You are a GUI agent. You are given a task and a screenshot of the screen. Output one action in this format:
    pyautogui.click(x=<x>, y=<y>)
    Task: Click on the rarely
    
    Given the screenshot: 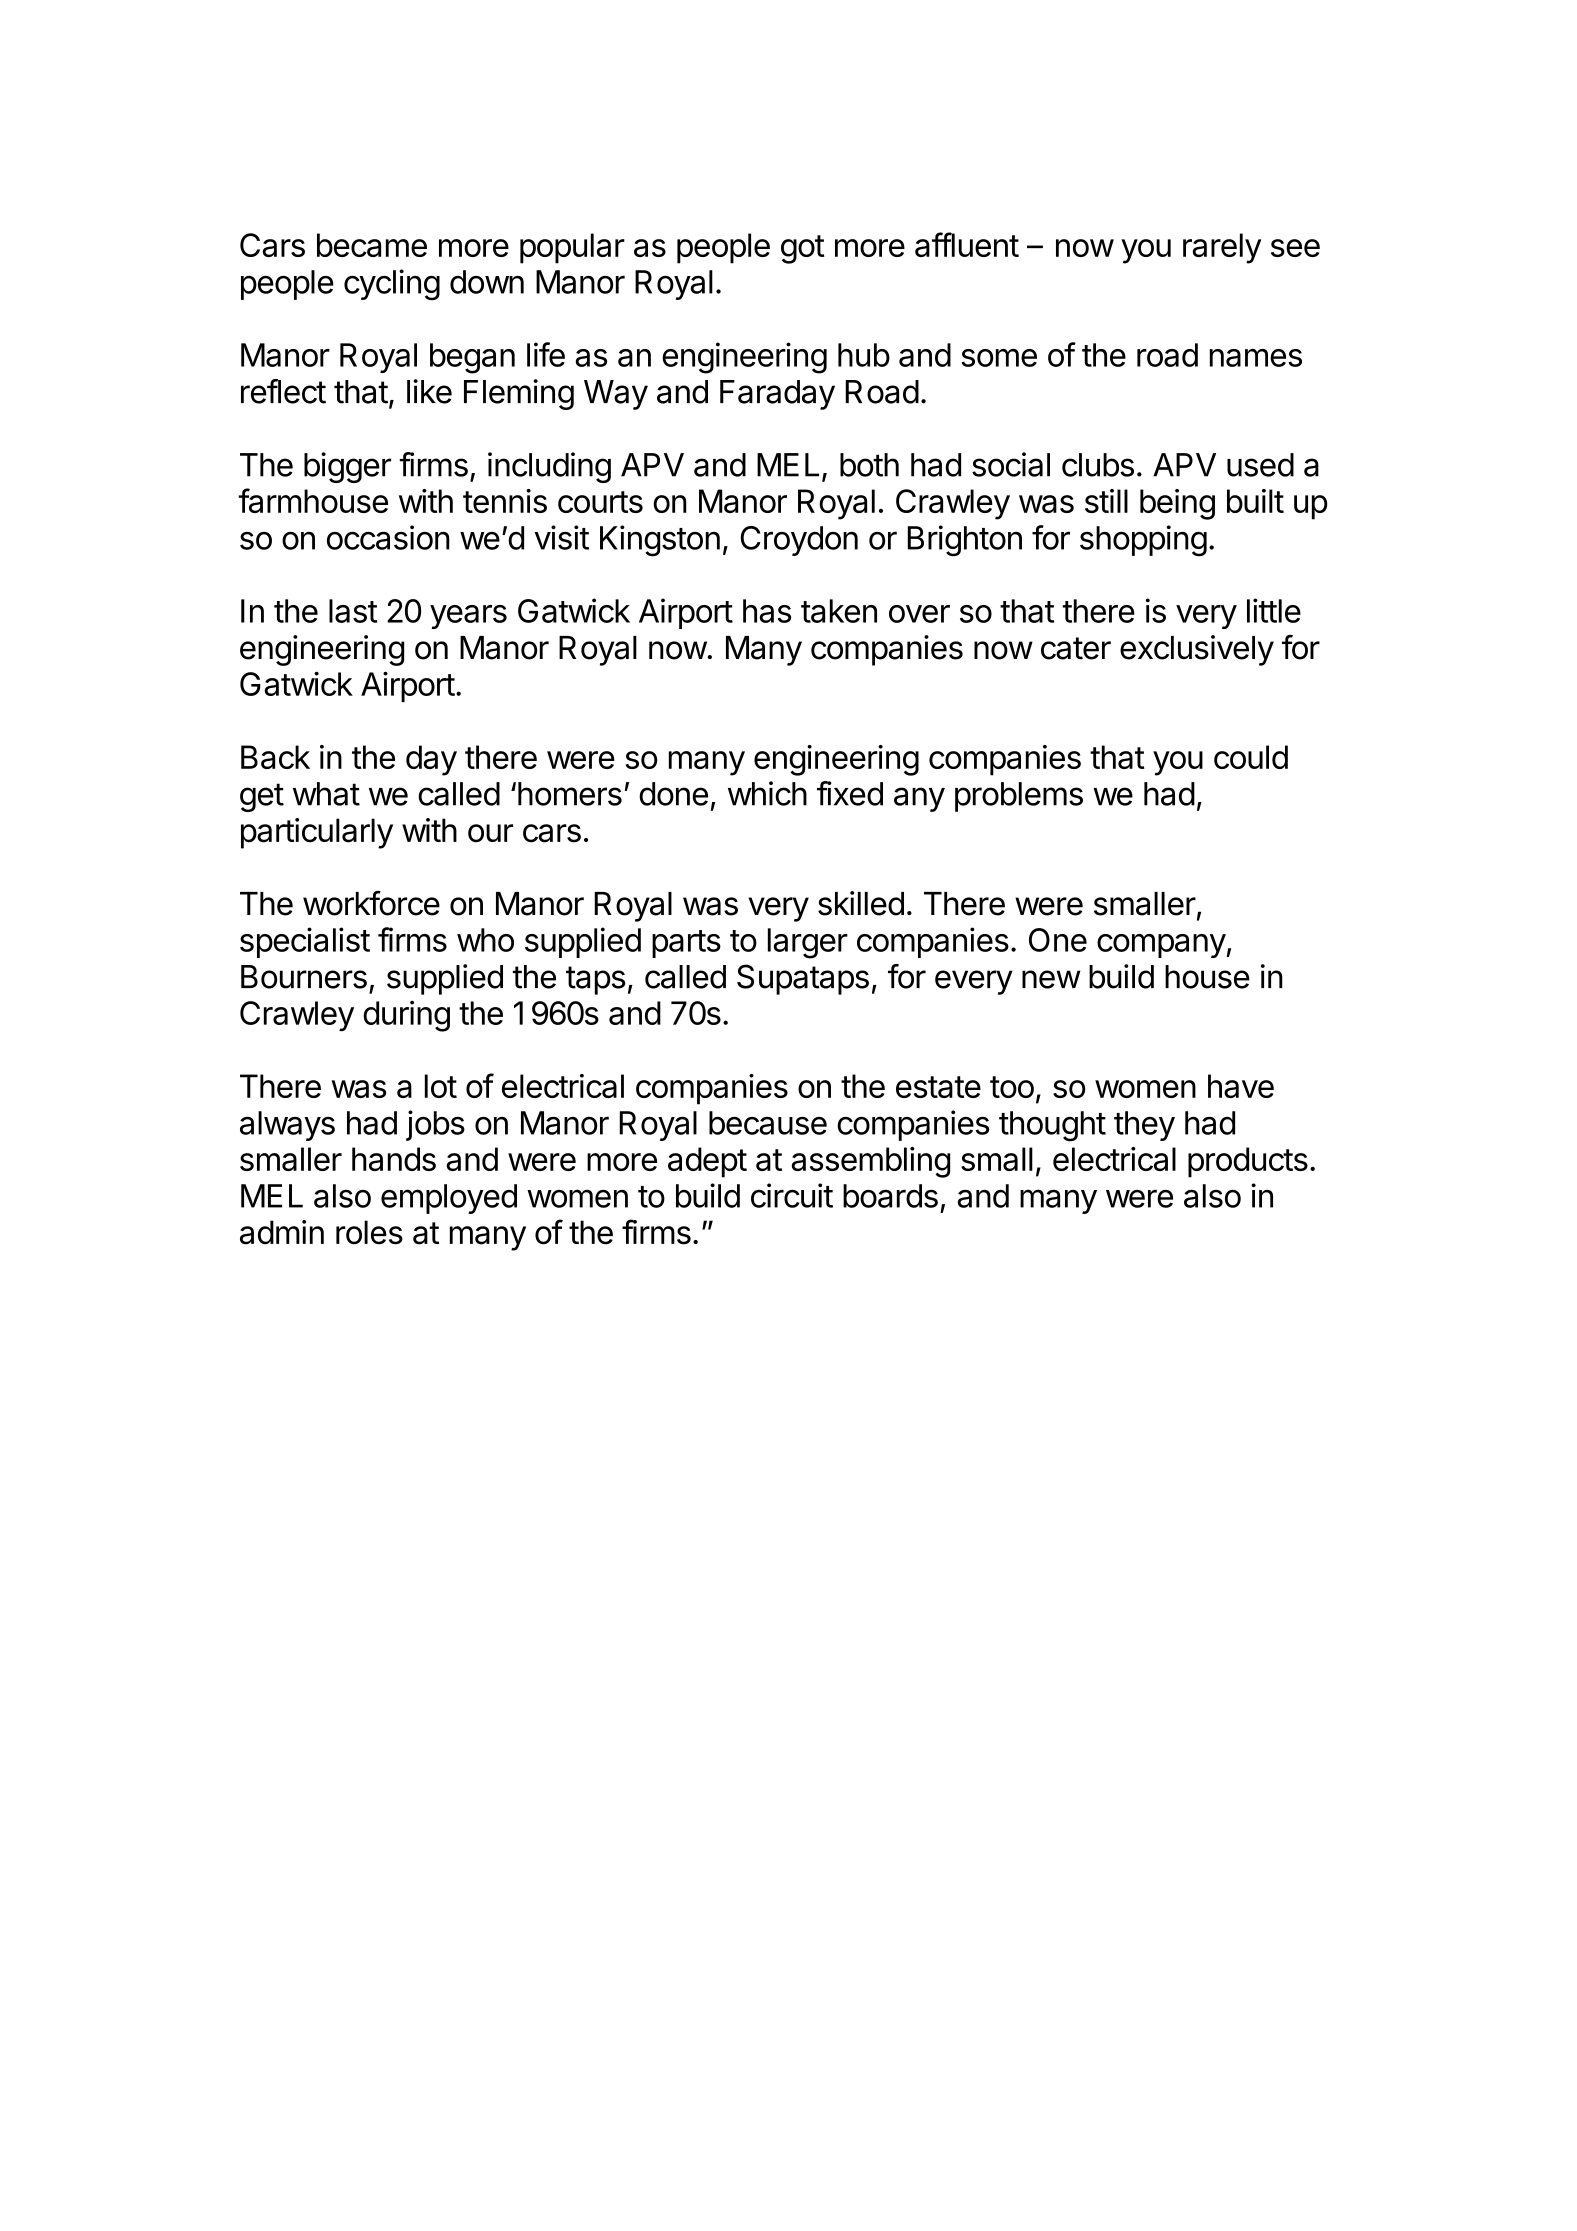 What is the action you would take?
    pyautogui.click(x=1222, y=248)
